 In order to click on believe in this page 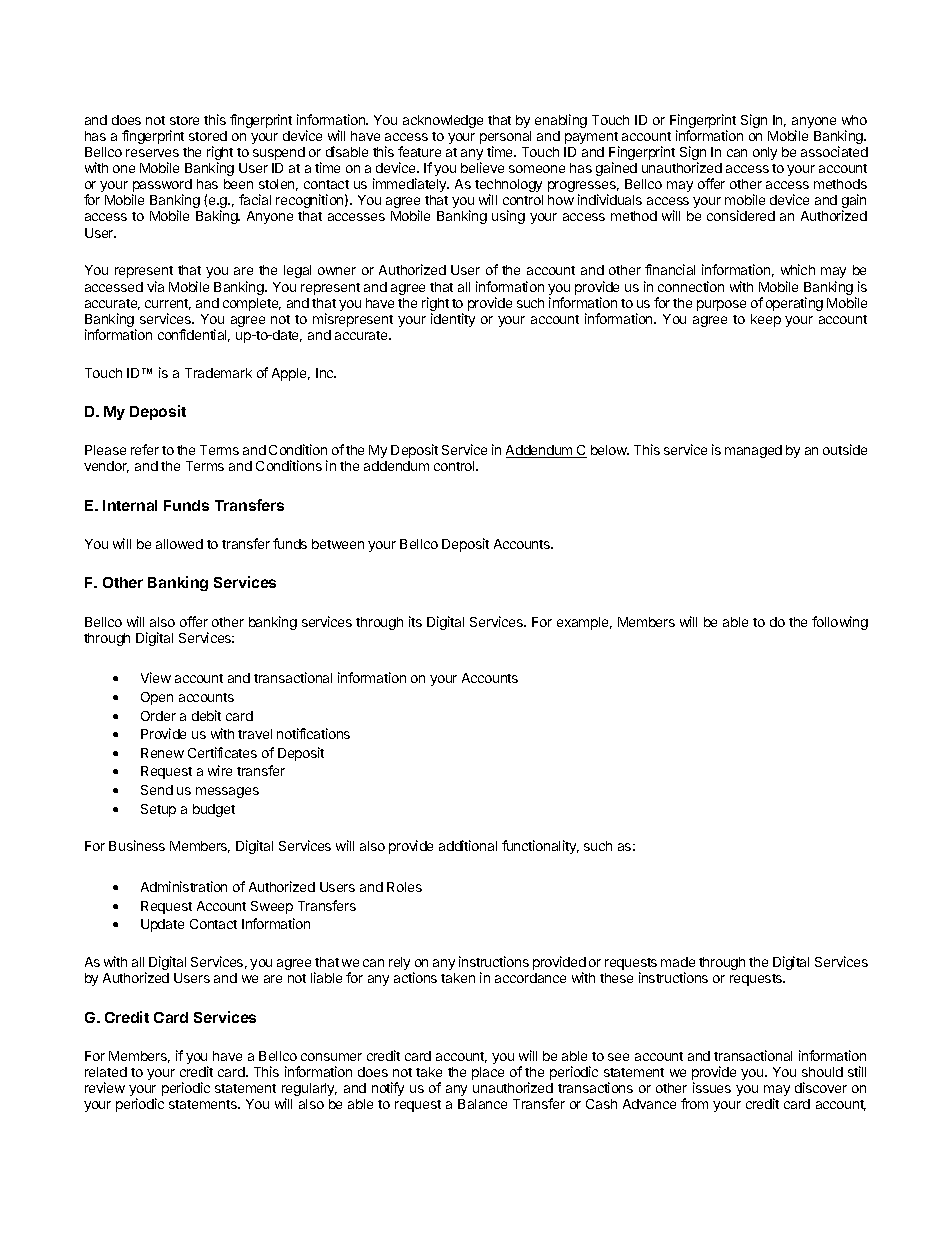, I will do `click(482, 167)`.
